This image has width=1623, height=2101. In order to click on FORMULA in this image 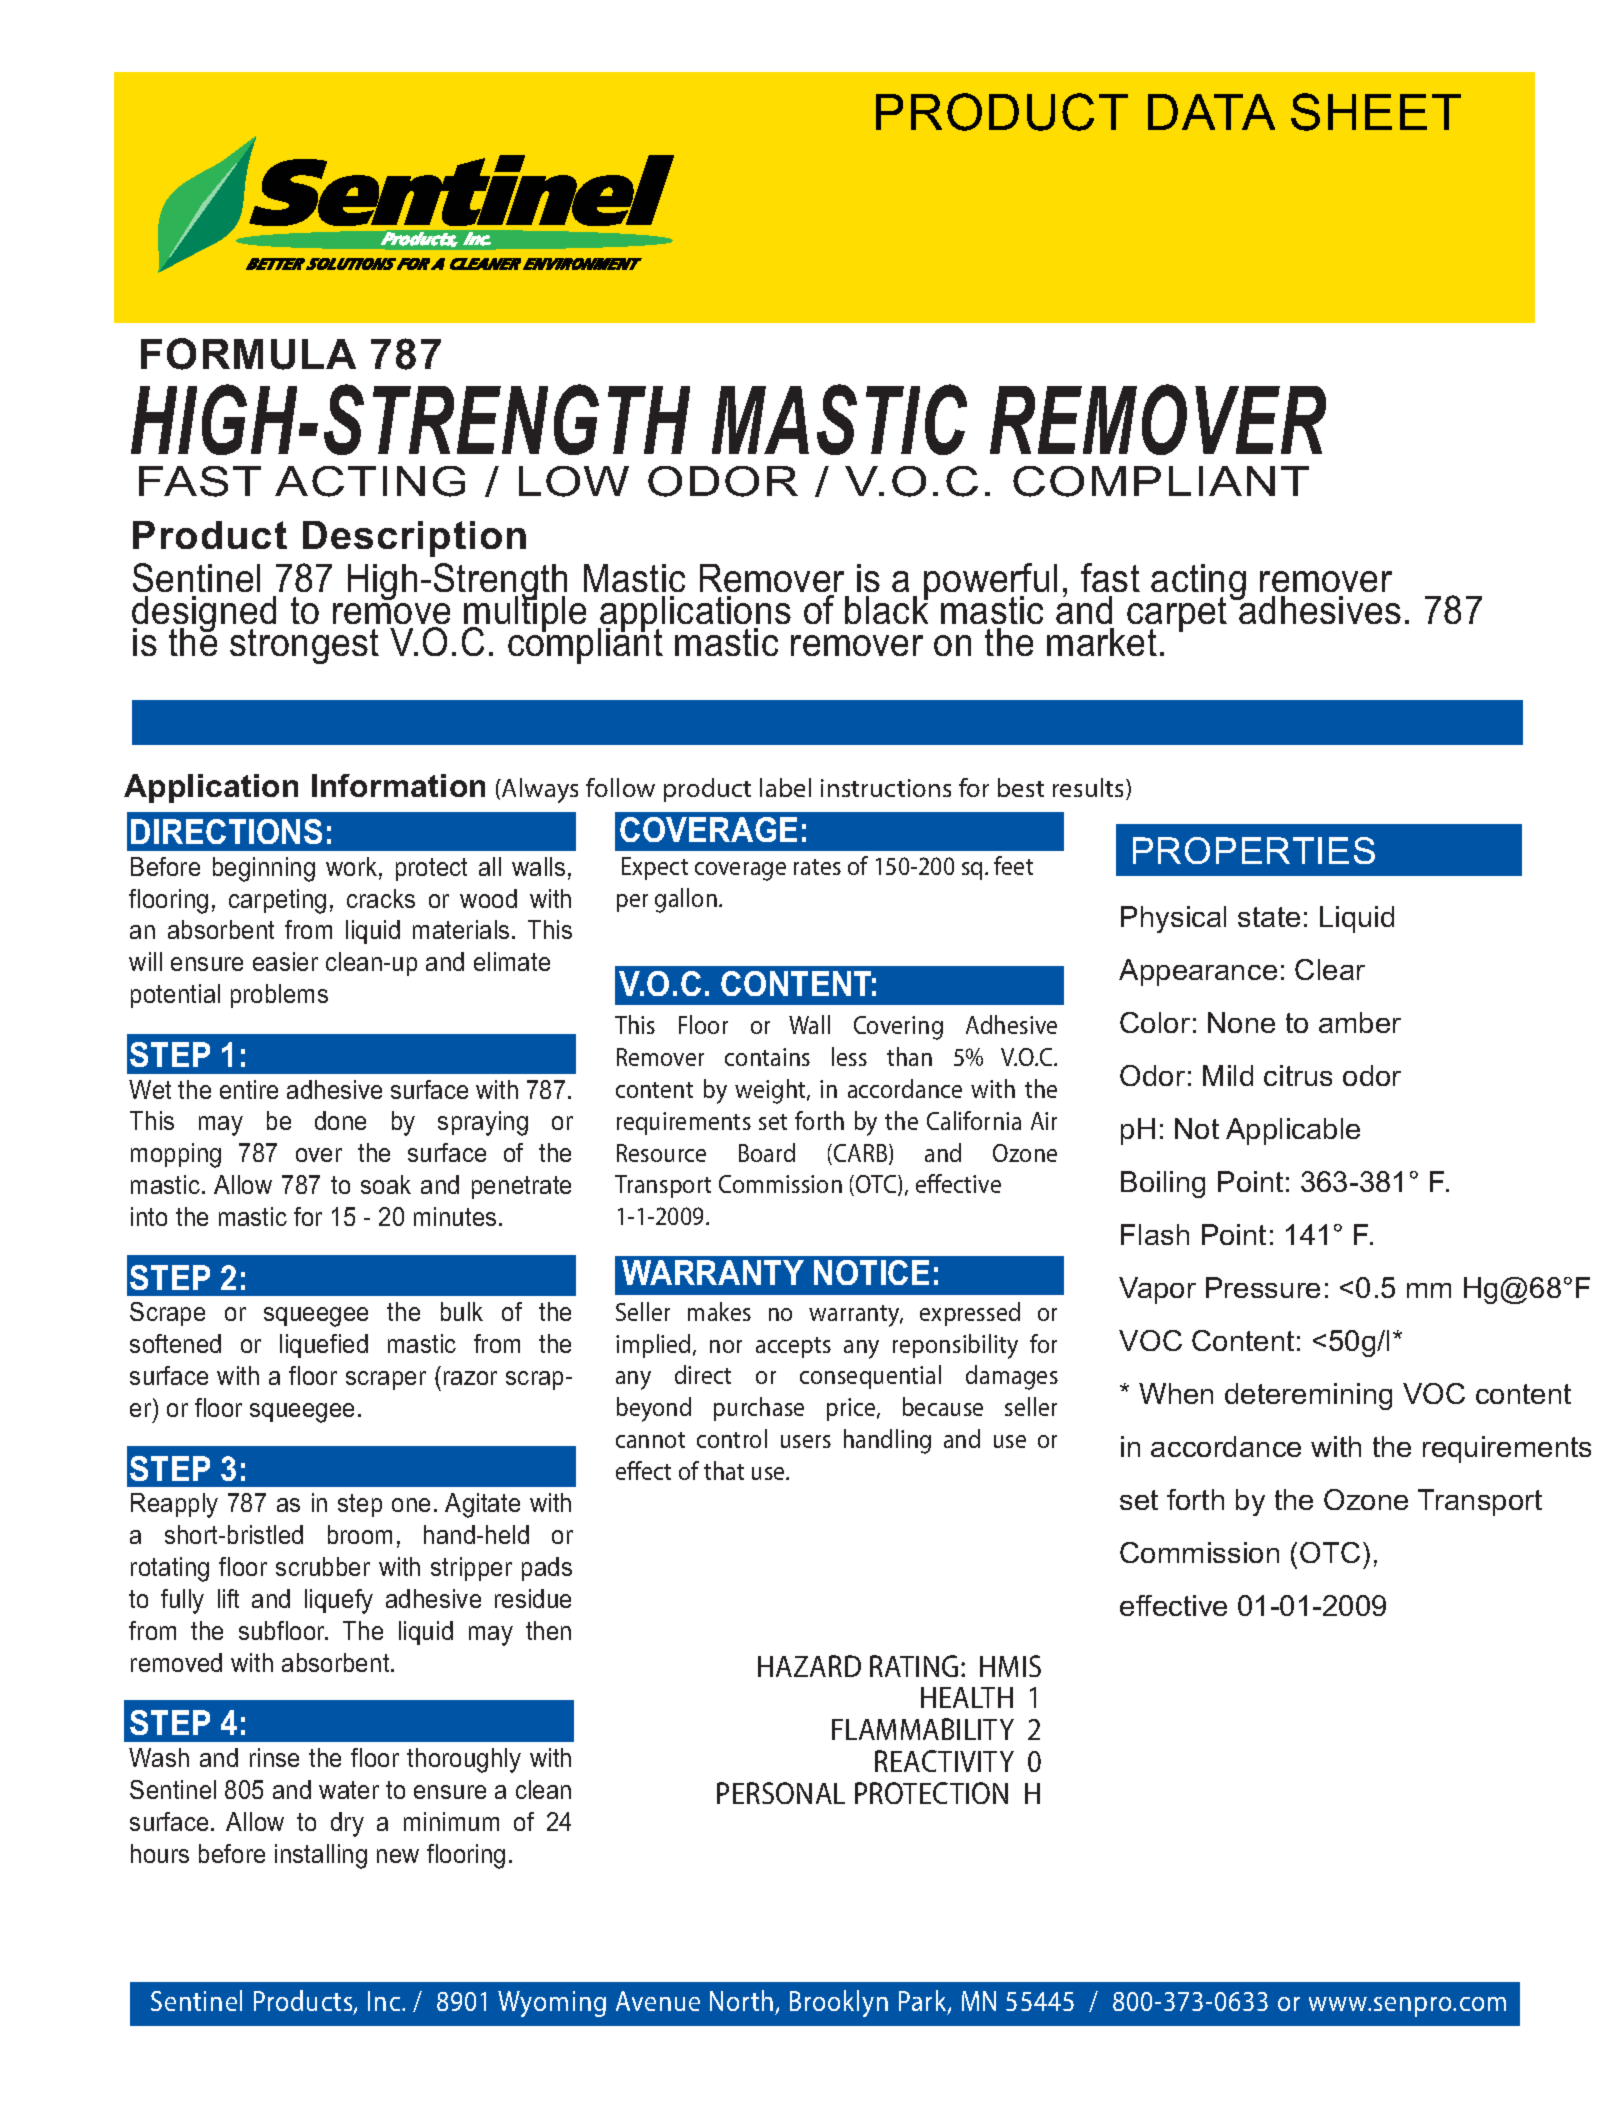, I will do `click(248, 354)`.
